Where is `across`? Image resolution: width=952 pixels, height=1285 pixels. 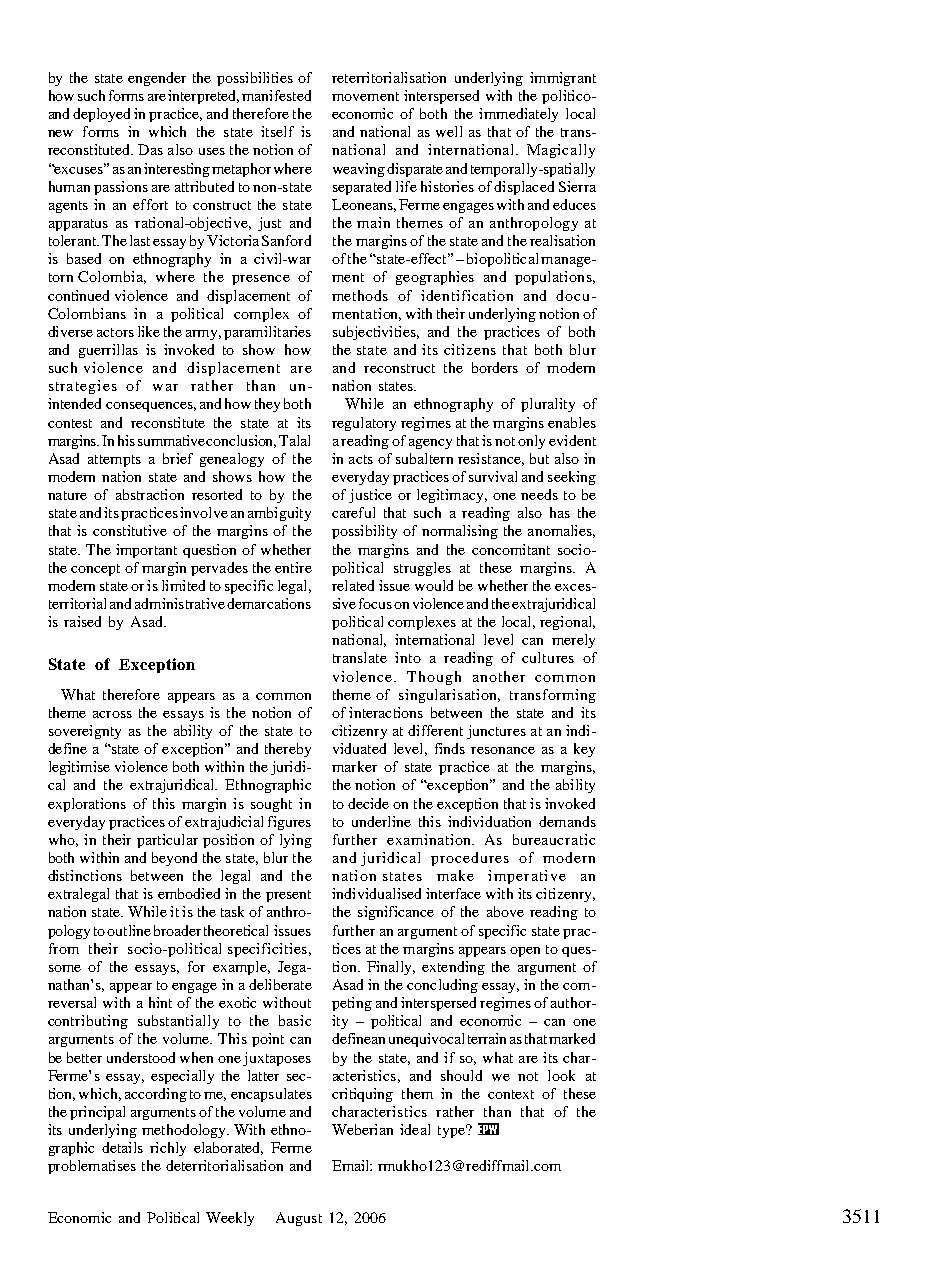
across is located at coordinates (112, 714).
